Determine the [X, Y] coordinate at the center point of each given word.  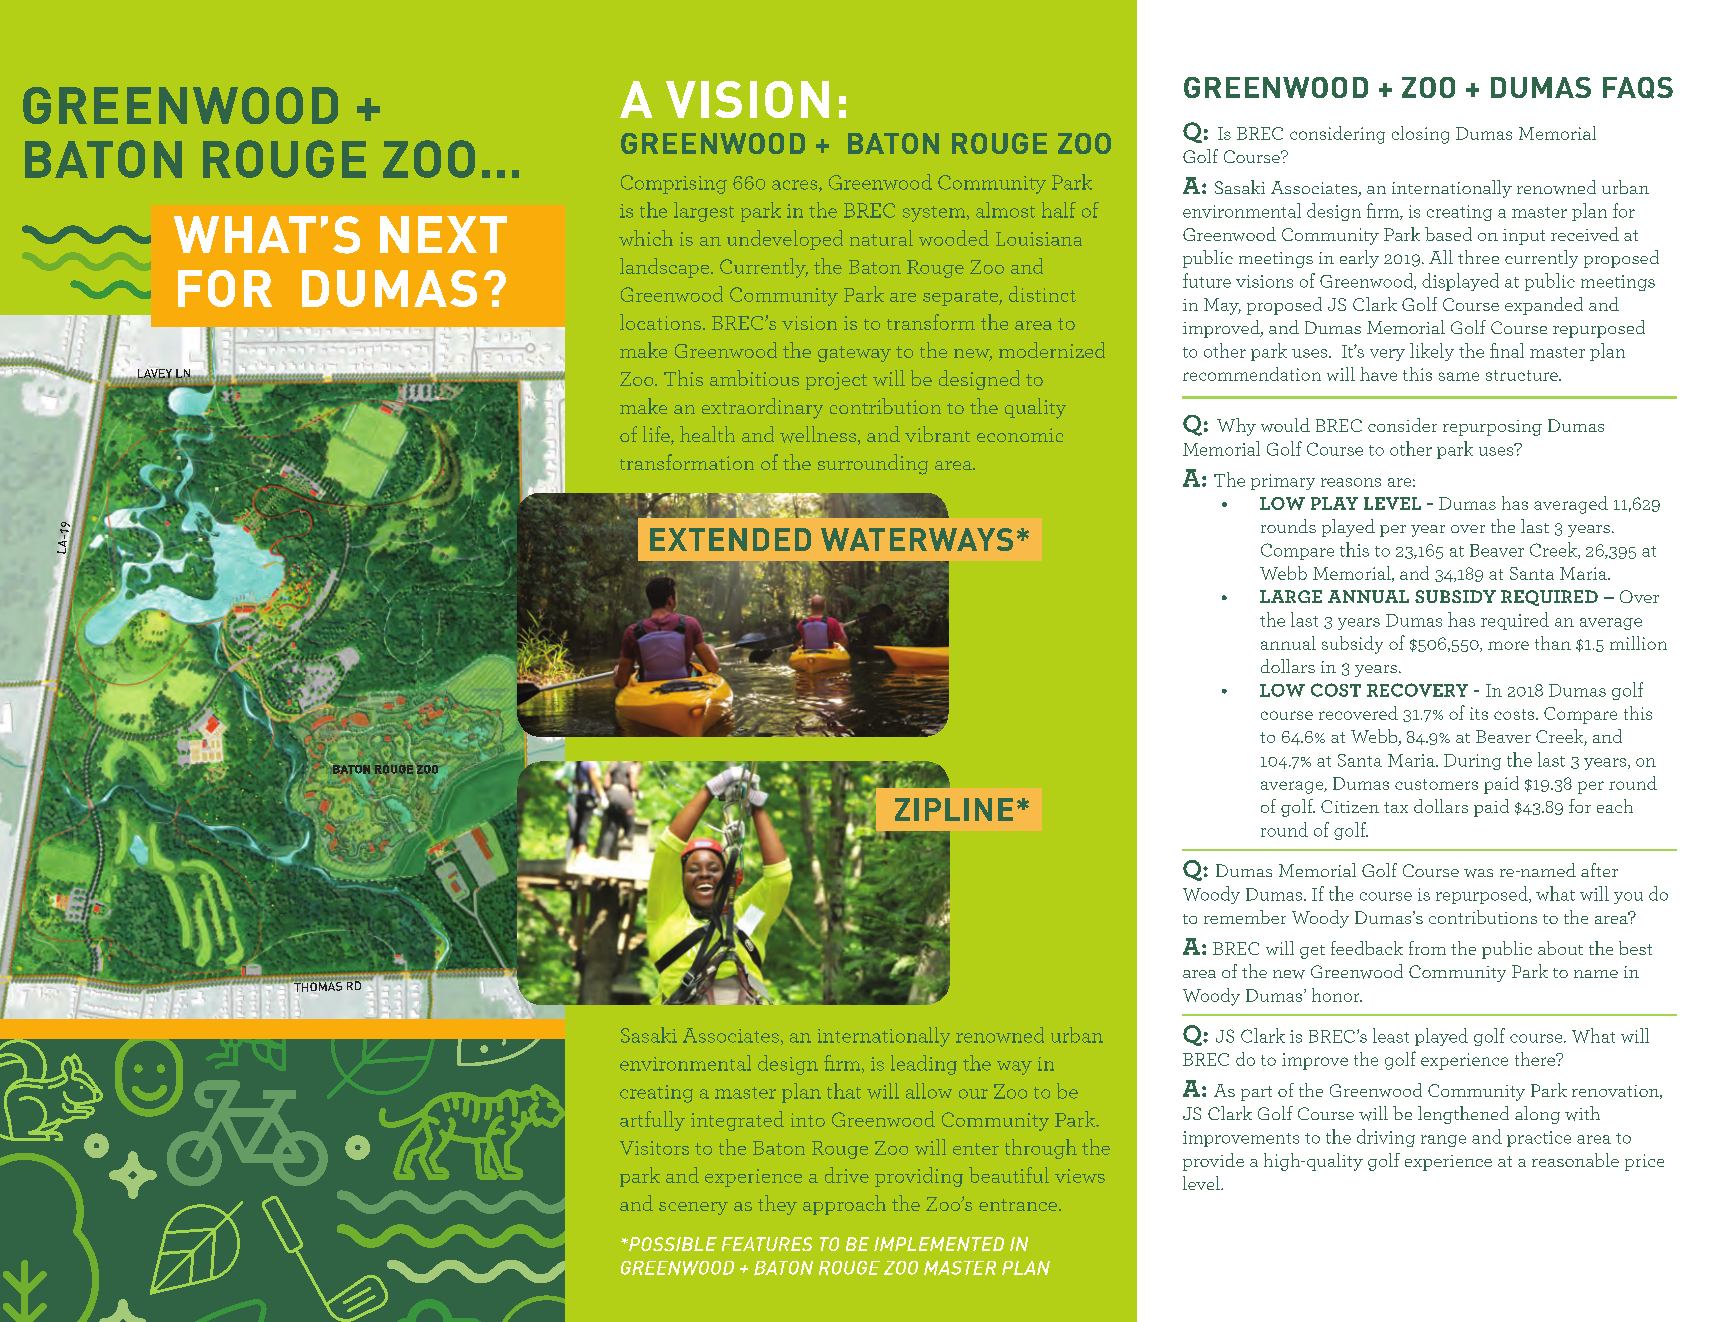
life [657, 435]
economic [1020, 435]
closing [1420, 135]
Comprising [674, 184]
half [1059, 210]
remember [1245, 917]
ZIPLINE [954, 809]
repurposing [1492, 428]
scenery [693, 1208]
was [1478, 873]
